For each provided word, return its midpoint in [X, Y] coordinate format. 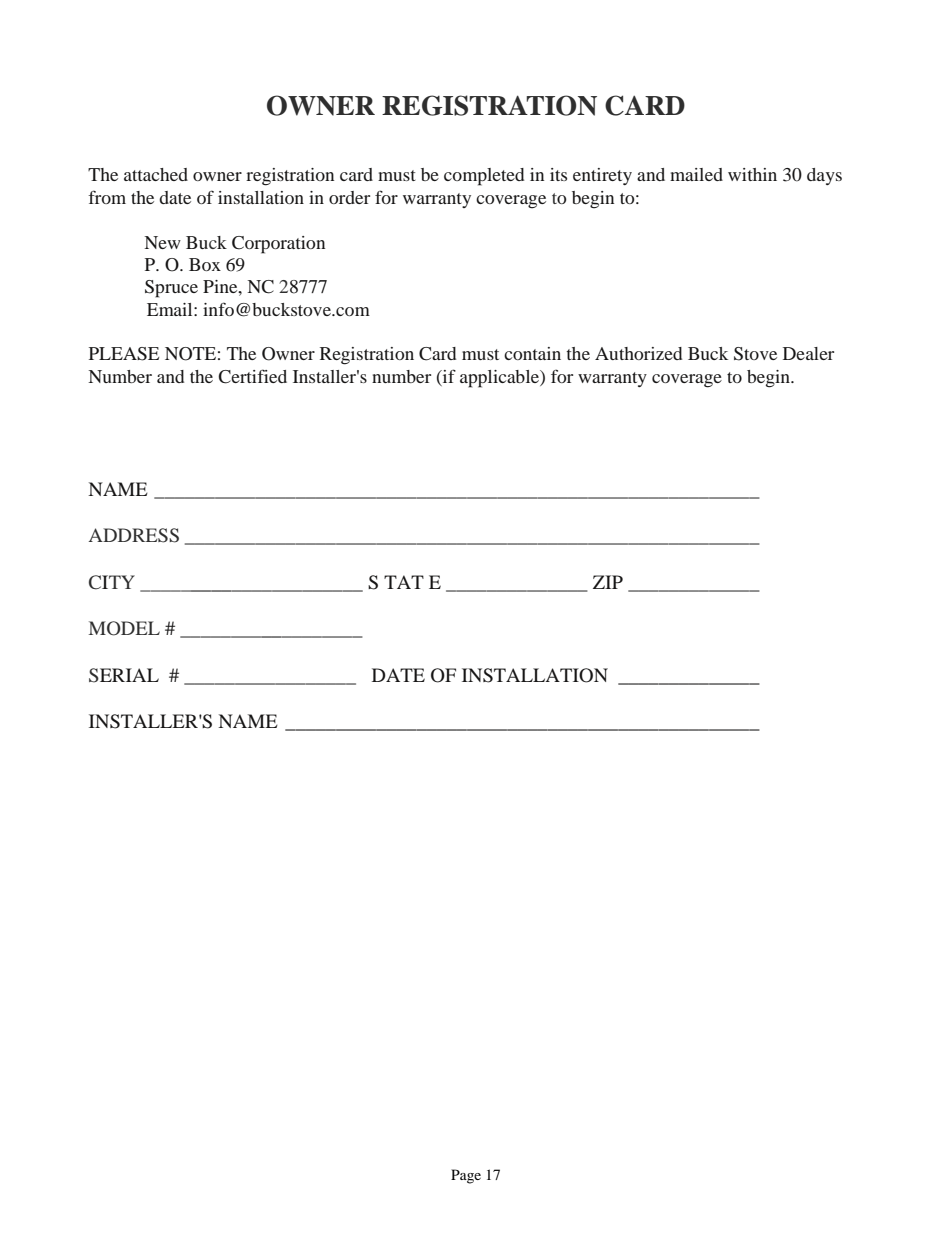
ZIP [608, 582]
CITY [112, 582]
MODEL [124, 628]
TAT [404, 582]
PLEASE [124, 354]
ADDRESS [134, 535]
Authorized [638, 353]
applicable [500, 379]
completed [484, 177]
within [752, 174]
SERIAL [124, 675]
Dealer [808, 353]
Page [466, 1176]
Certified [252, 376]
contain [532, 353]
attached [156, 174]
